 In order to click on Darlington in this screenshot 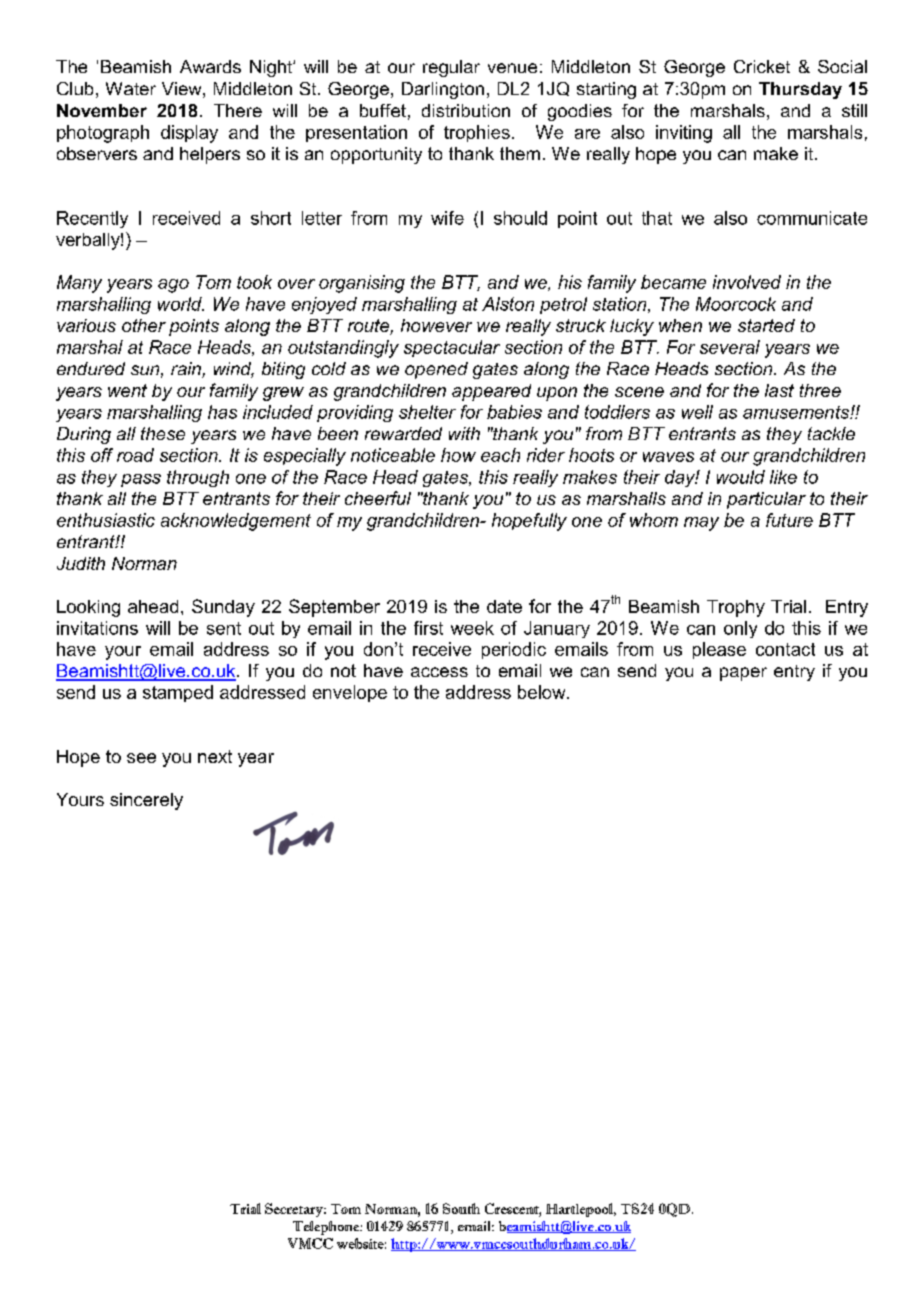, I will do `click(443, 90)`.
